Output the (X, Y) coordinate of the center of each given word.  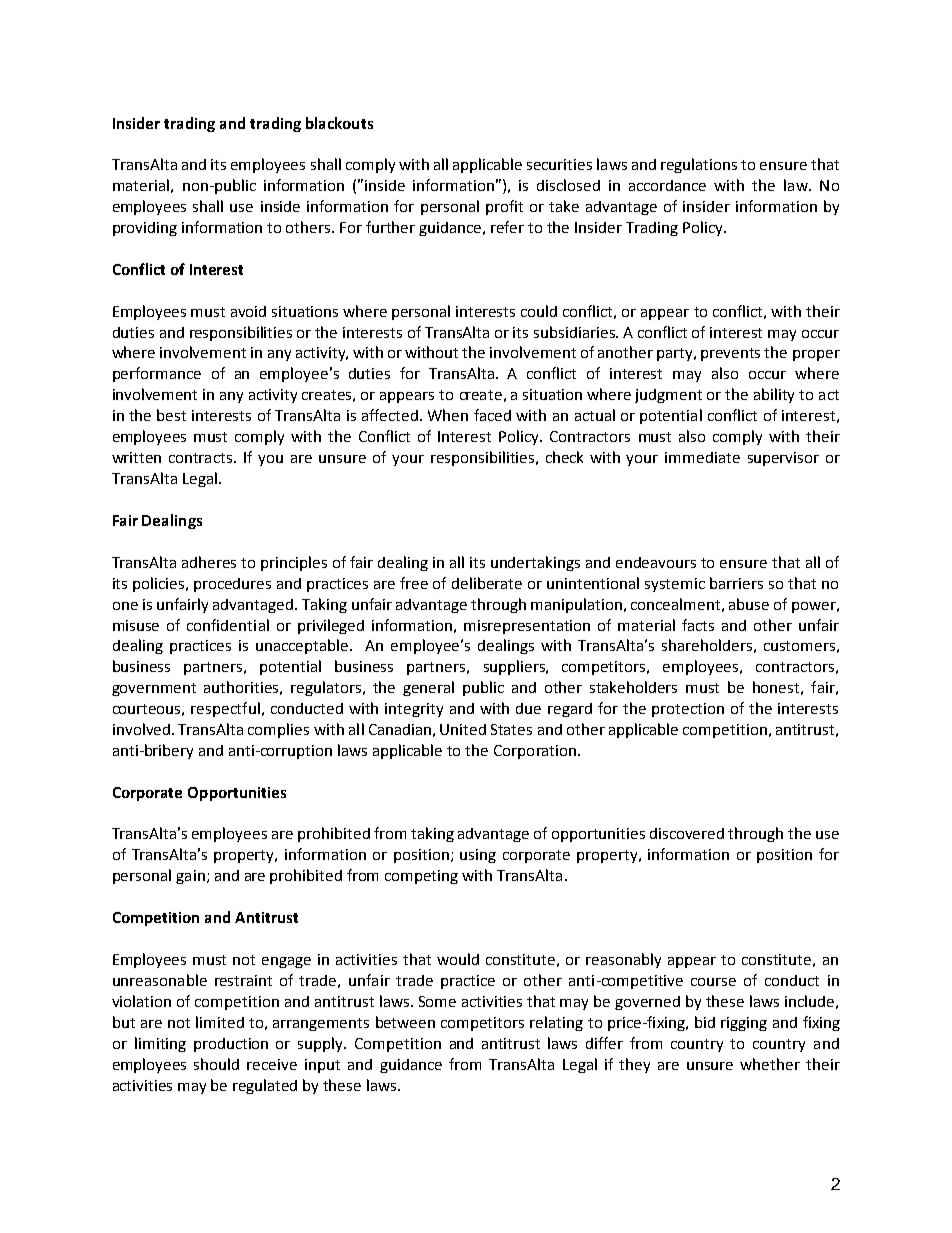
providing (145, 229)
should (216, 1064)
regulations (699, 165)
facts (698, 625)
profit (504, 207)
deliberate (487, 583)
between (405, 1022)
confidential (228, 625)
